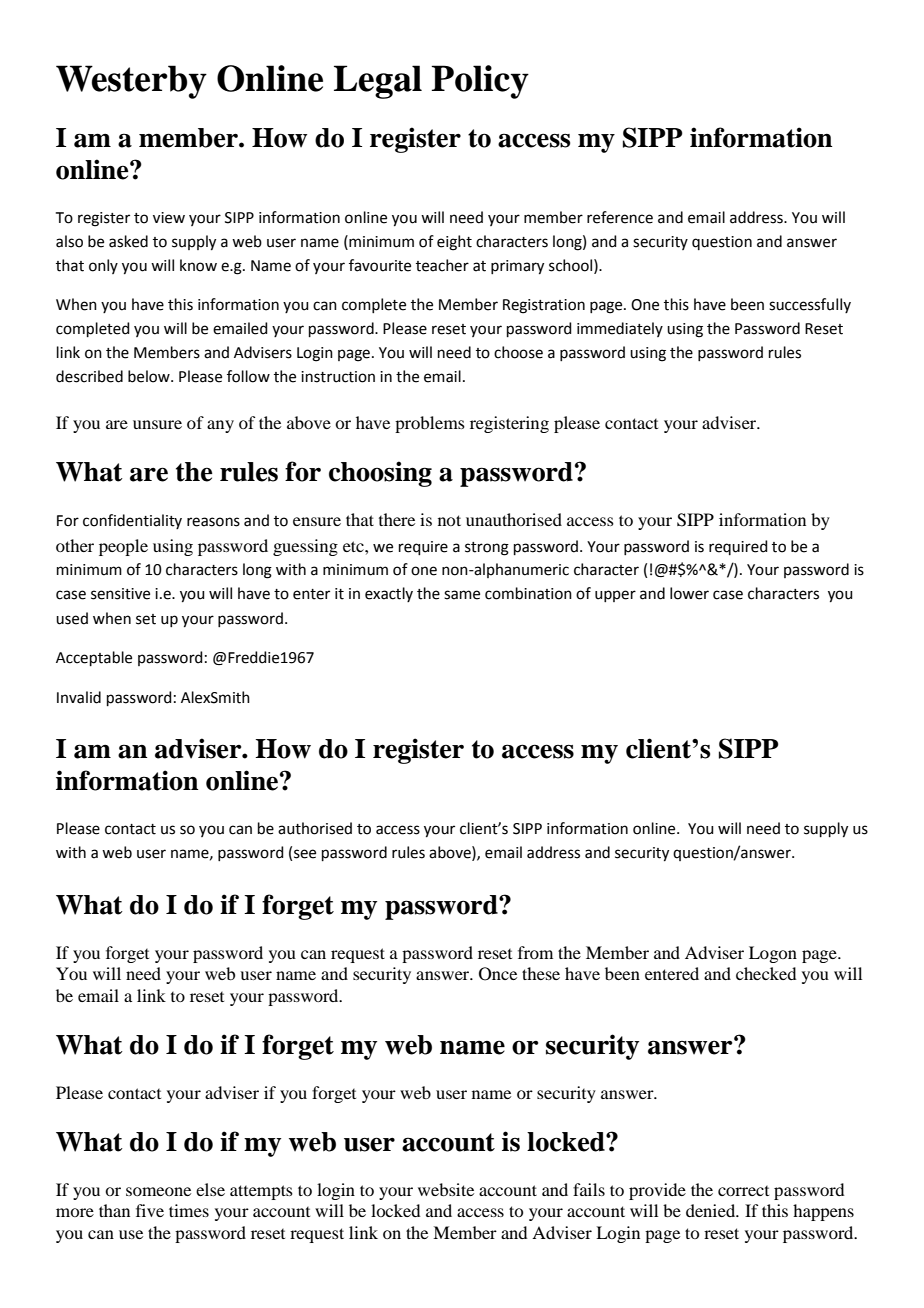 Image resolution: width=924 pixels, height=1308 pixels. Describe the element at coordinates (620, 217) in the document. I see `reference` at that location.
